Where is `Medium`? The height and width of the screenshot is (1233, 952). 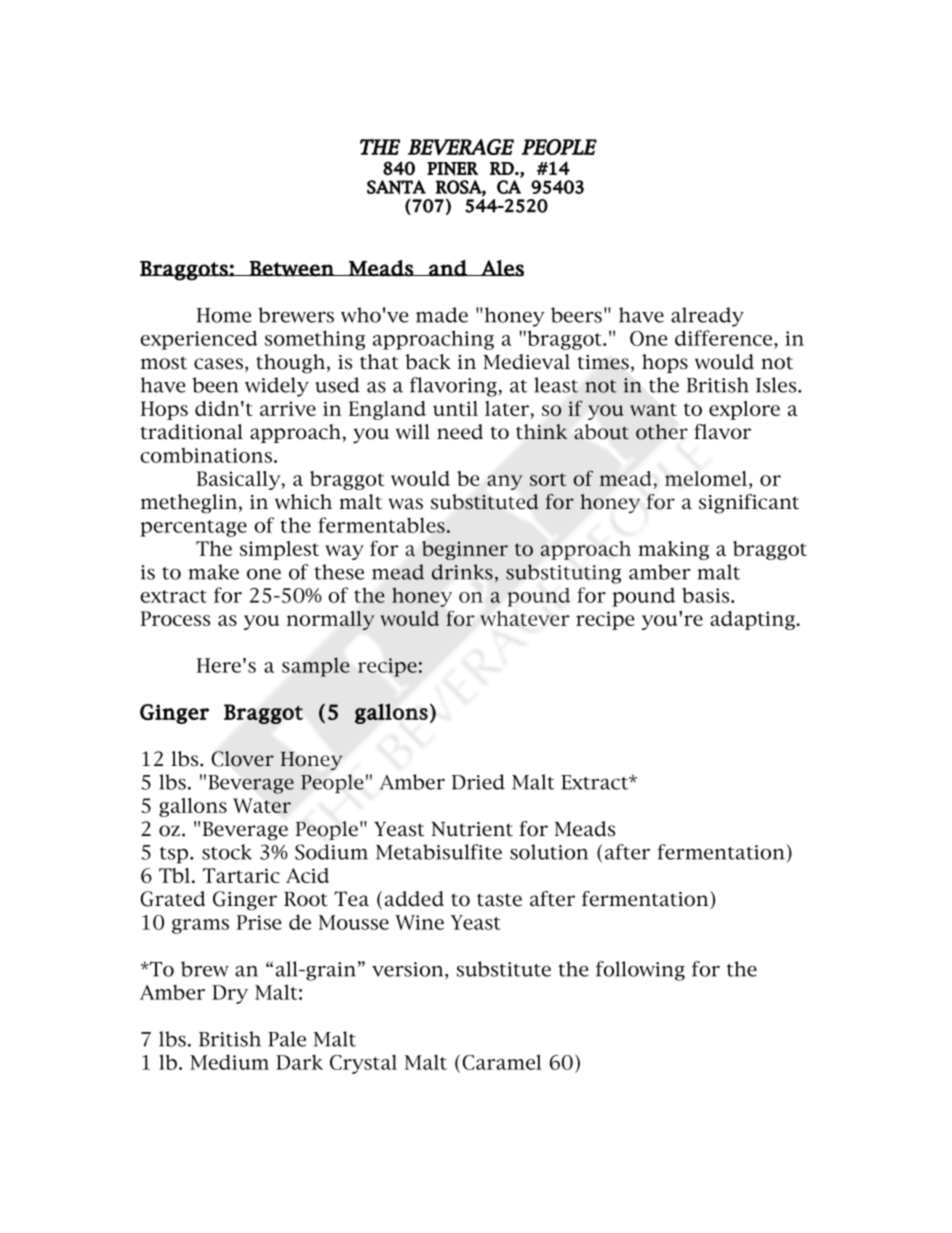 Medium is located at coordinates (229, 1062).
